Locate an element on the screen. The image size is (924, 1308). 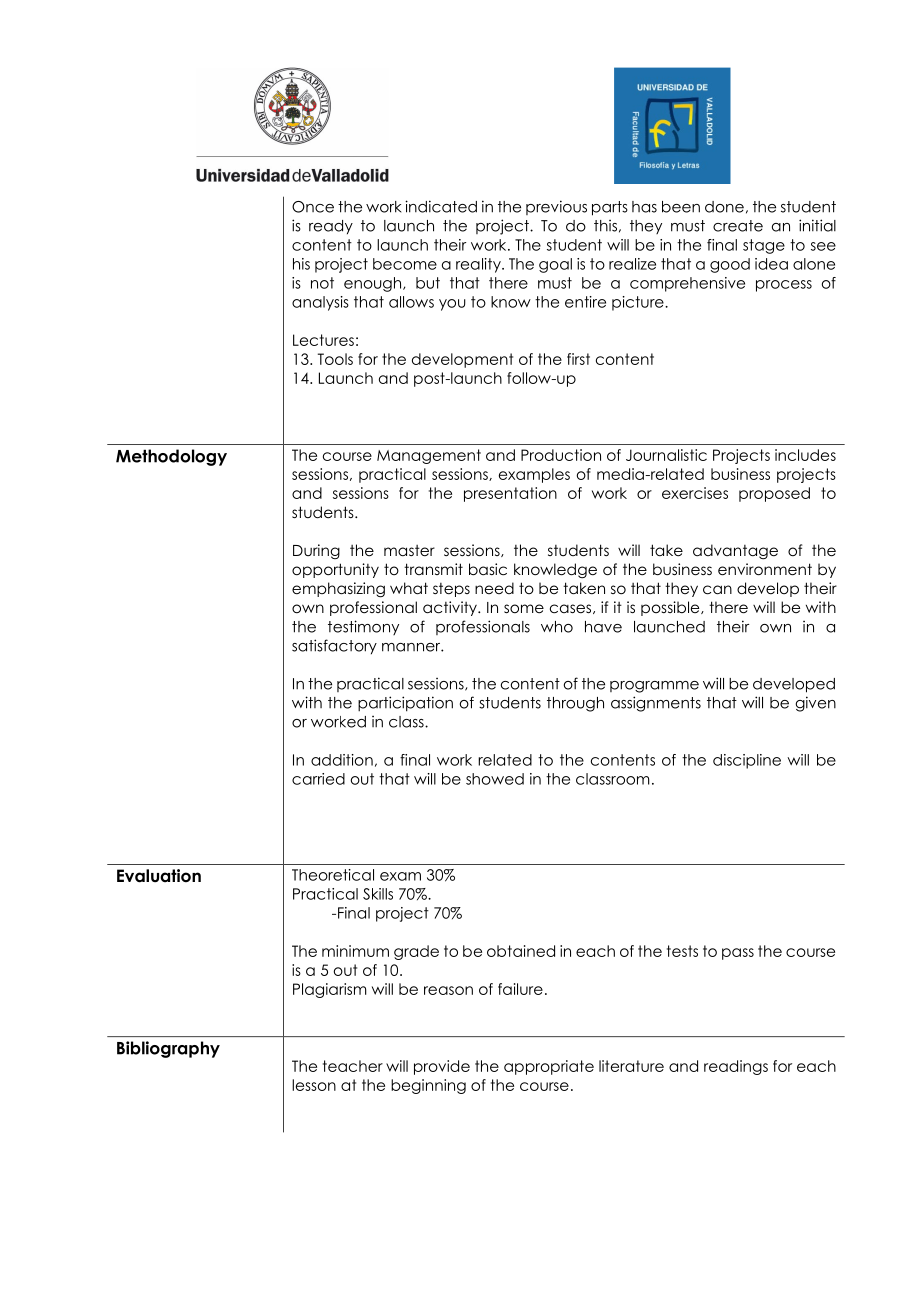
proposed is located at coordinates (774, 494).
